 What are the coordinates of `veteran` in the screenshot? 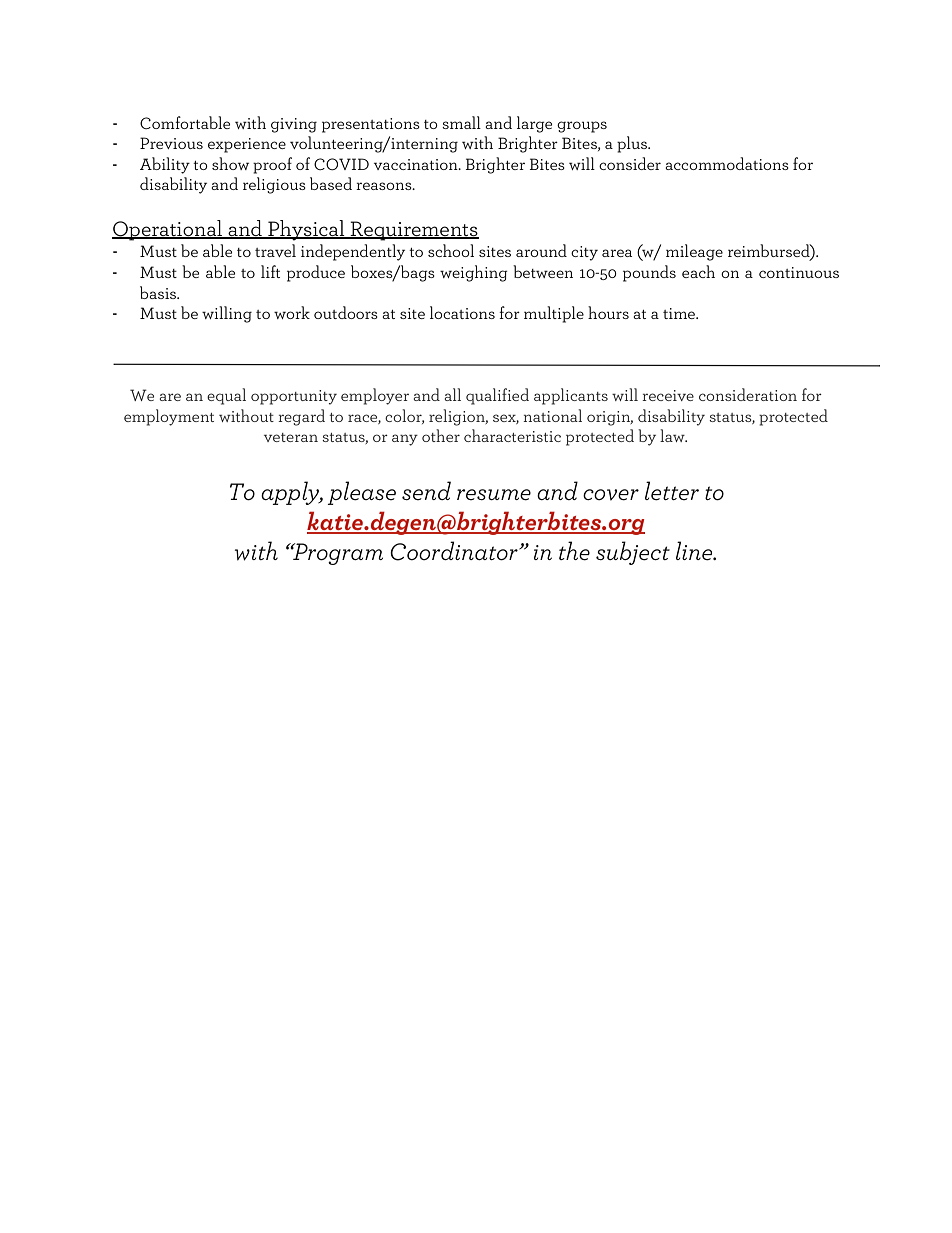 It's located at (291, 437).
